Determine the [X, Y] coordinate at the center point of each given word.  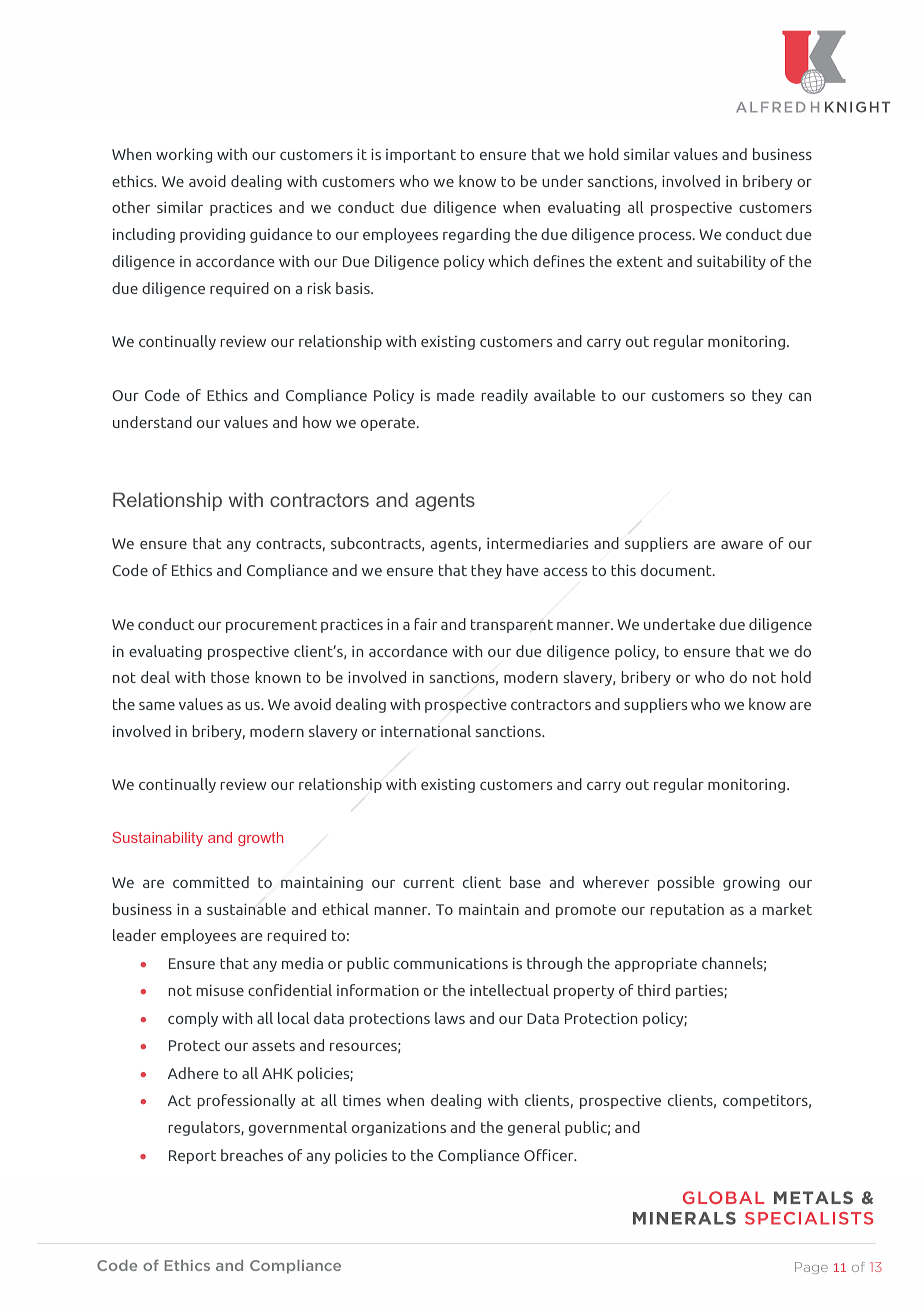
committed [211, 882]
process [666, 237]
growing [751, 883]
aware [742, 545]
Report [192, 1157]
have [523, 570]
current [429, 882]
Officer [550, 1155]
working [184, 155]
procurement [271, 626]
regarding [476, 235]
